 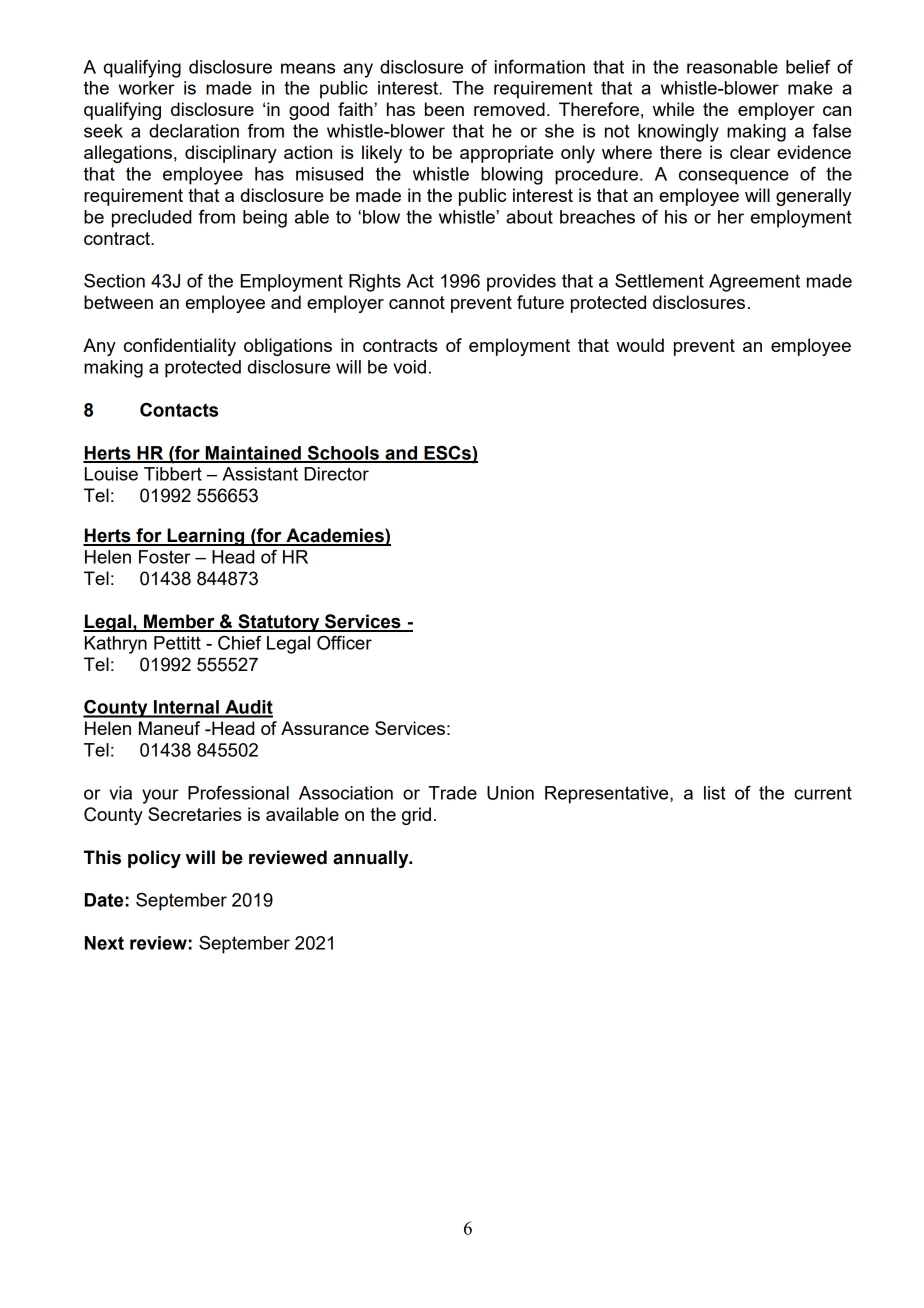 I want to click on would, so click(x=640, y=345).
